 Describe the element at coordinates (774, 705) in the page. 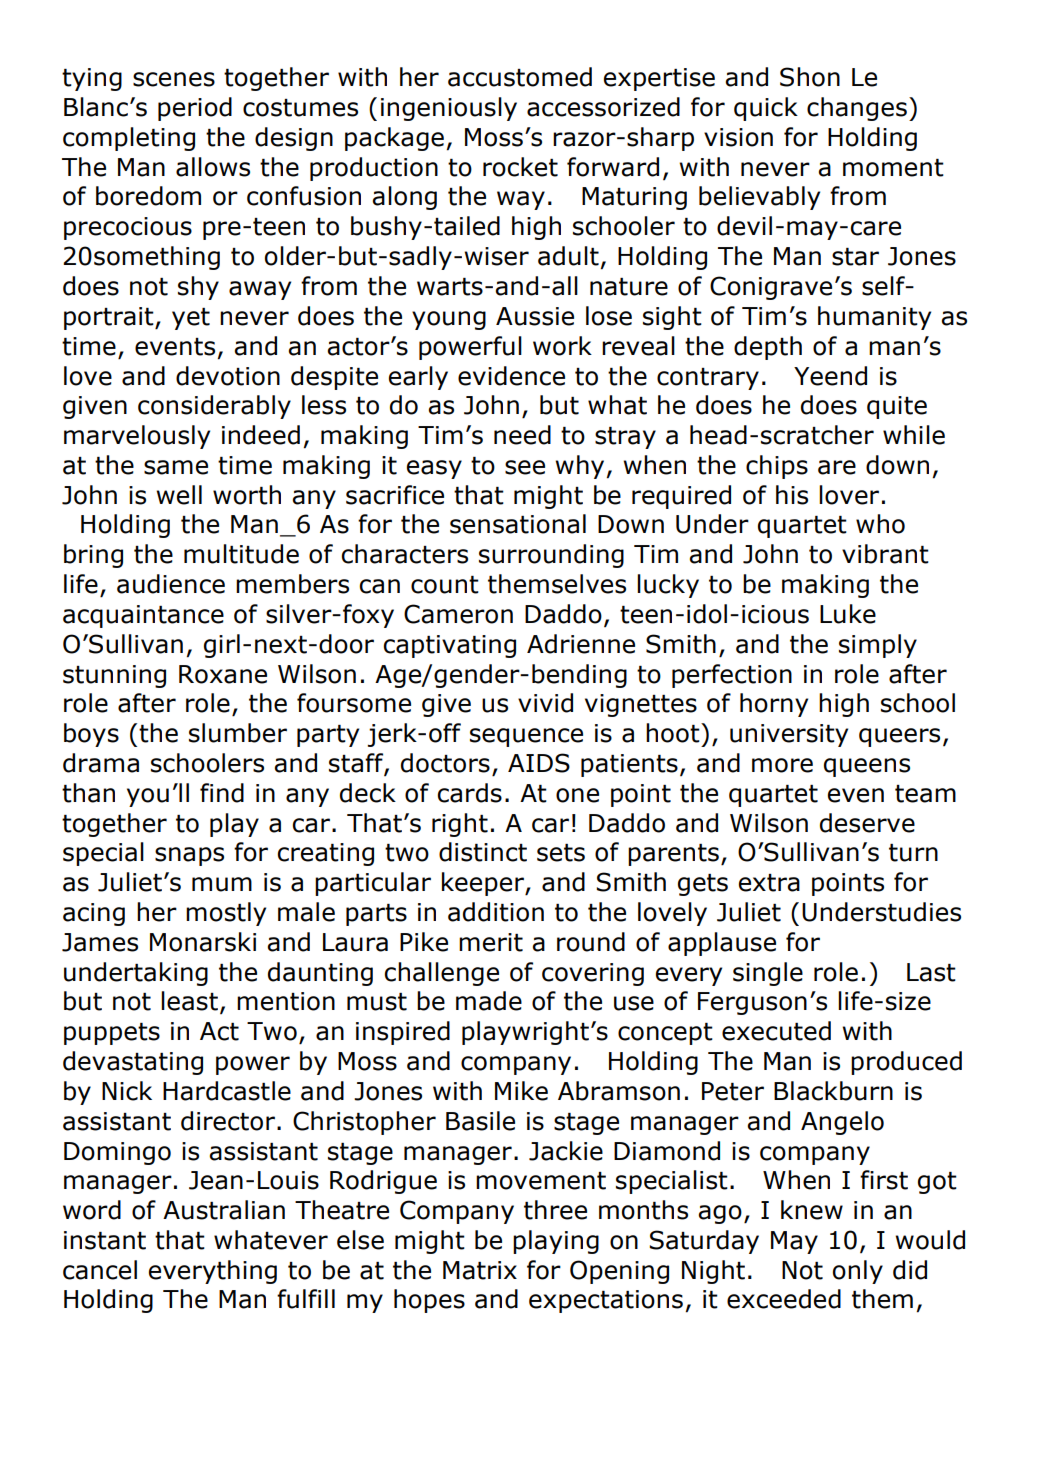

I see `horny` at that location.
